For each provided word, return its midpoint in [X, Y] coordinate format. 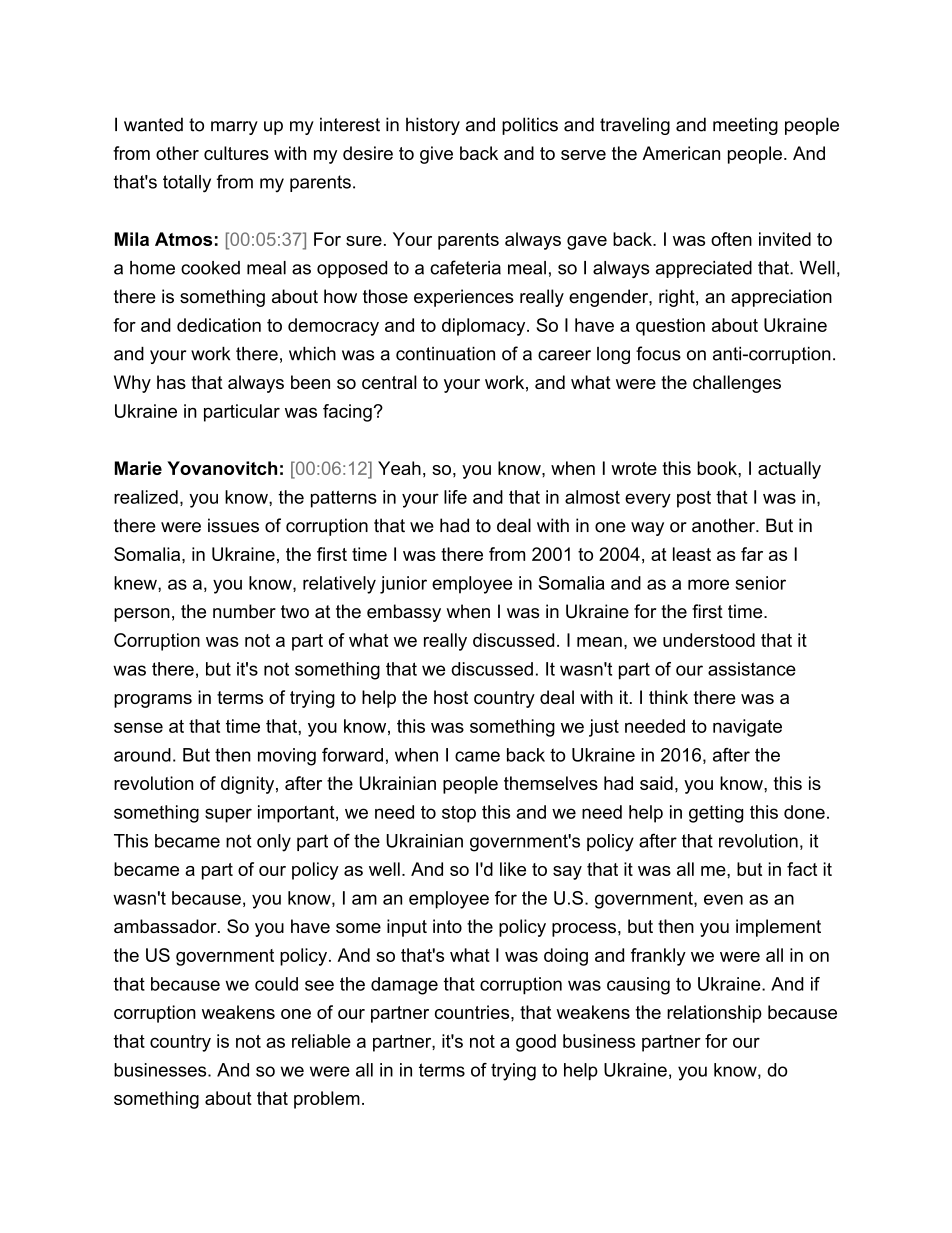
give [436, 155]
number [244, 611]
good [536, 1043]
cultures [236, 153]
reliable [321, 1041]
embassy [404, 613]
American [681, 153]
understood [709, 640]
